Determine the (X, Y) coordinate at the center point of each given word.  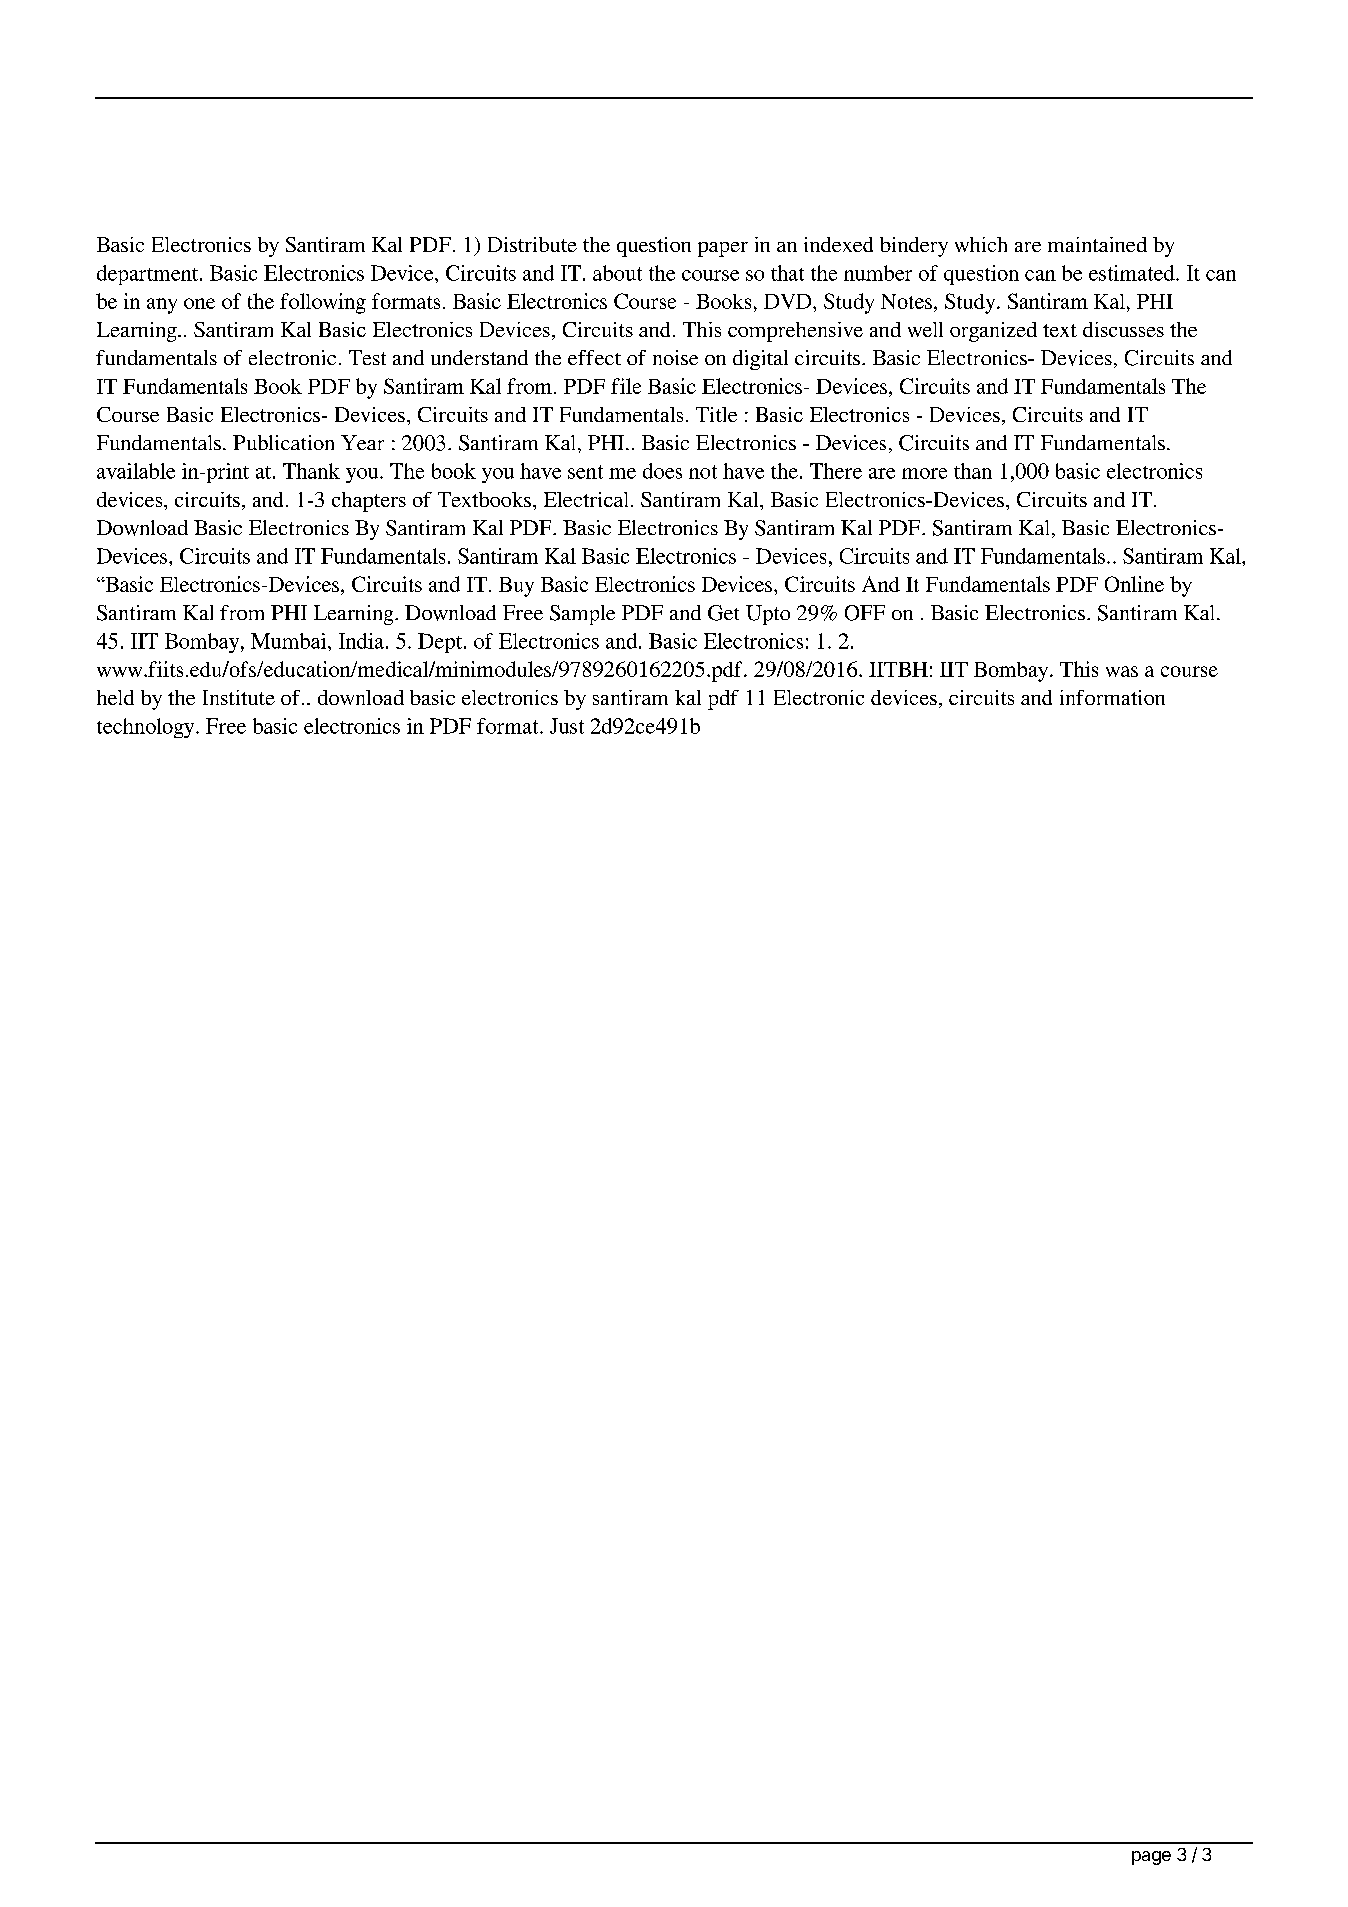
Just (567, 726)
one (199, 303)
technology (147, 728)
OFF (865, 613)
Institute (239, 697)
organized (993, 332)
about (617, 273)
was (1122, 671)
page (1151, 1858)
